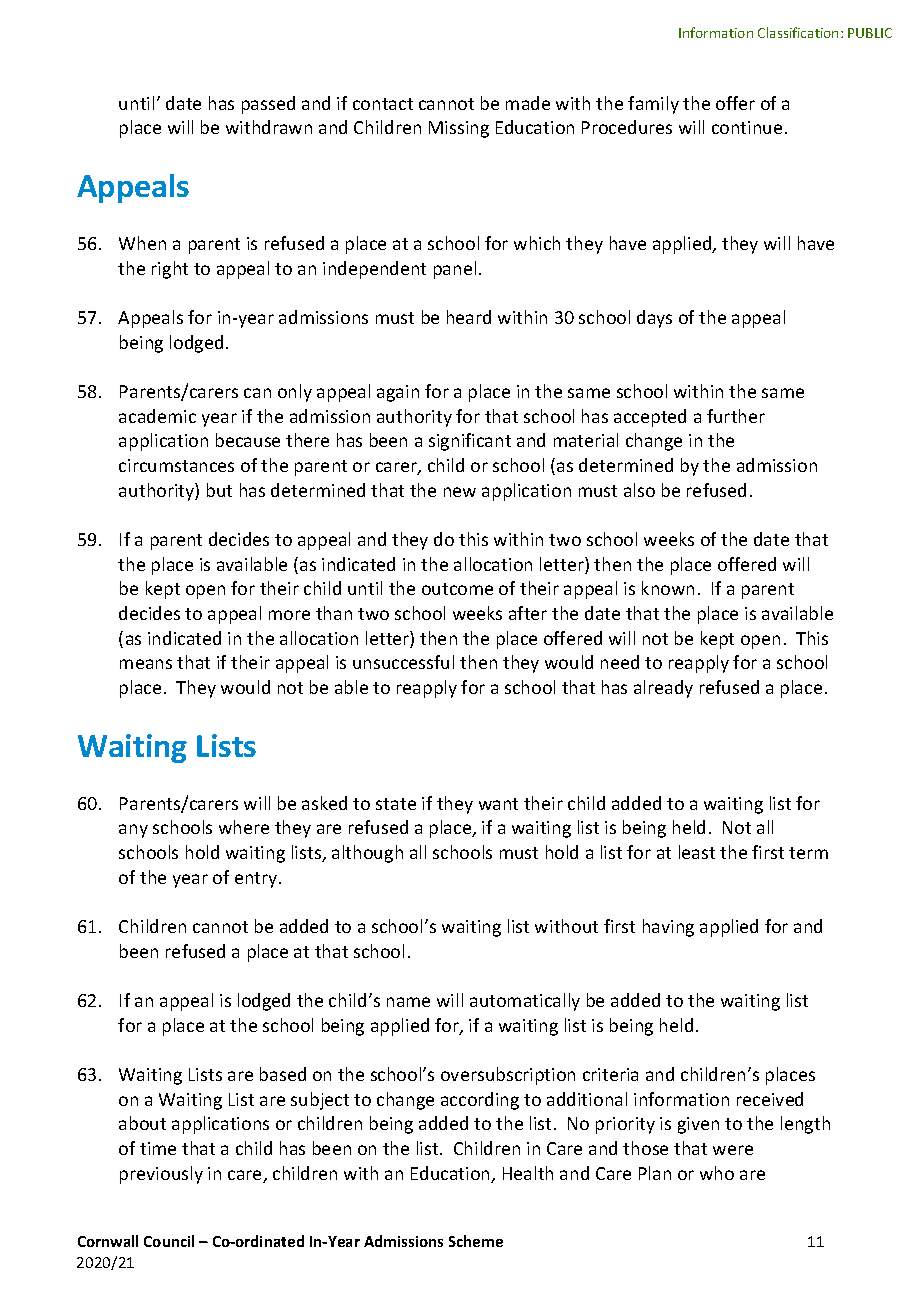 The width and height of the screenshot is (924, 1308). Describe the element at coordinates (161, 1175) in the screenshot. I see `previously` at that location.
